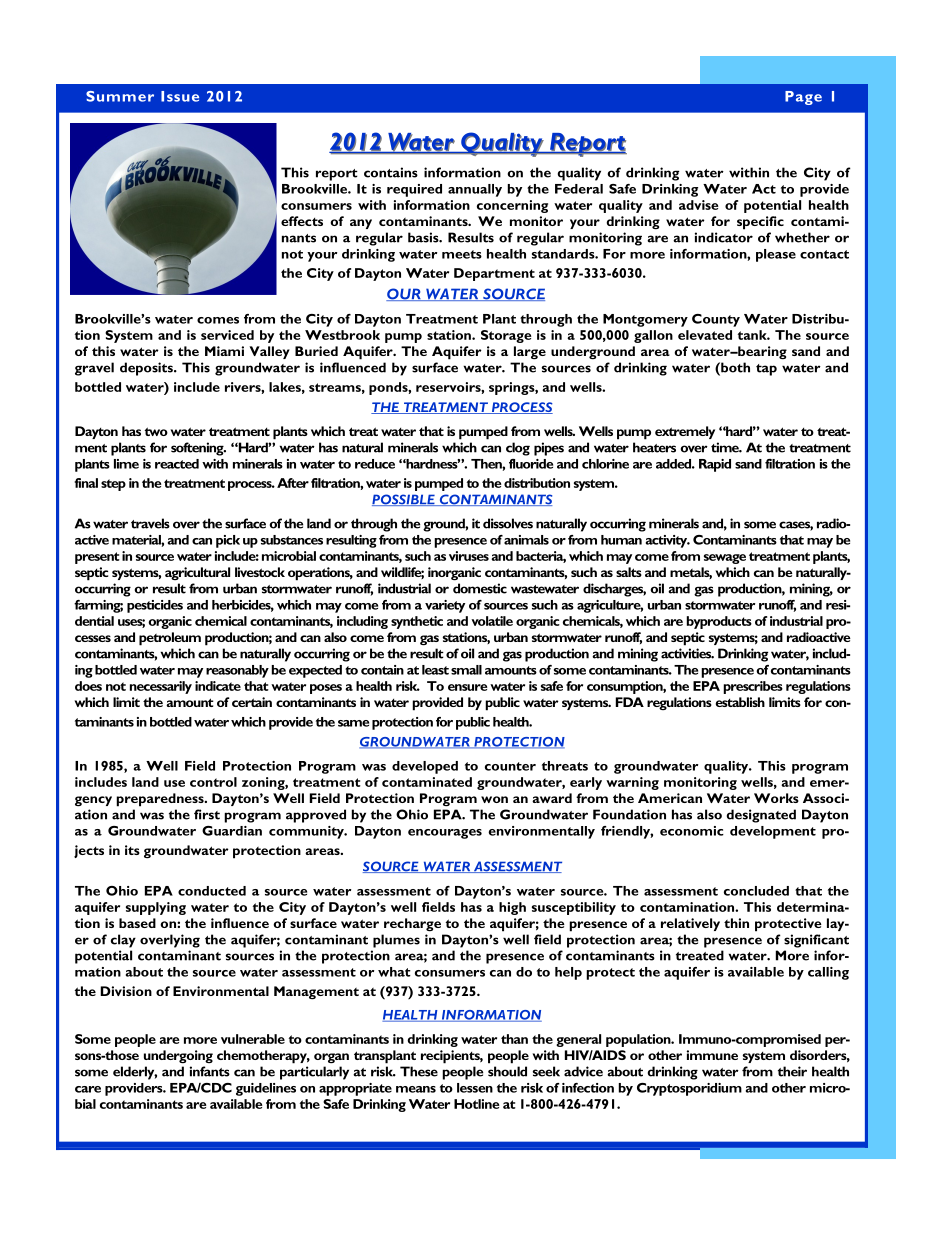 This image has width=952, height=1233. What do you see at coordinates (756, 891) in the image?
I see `concluded` at bounding box center [756, 891].
